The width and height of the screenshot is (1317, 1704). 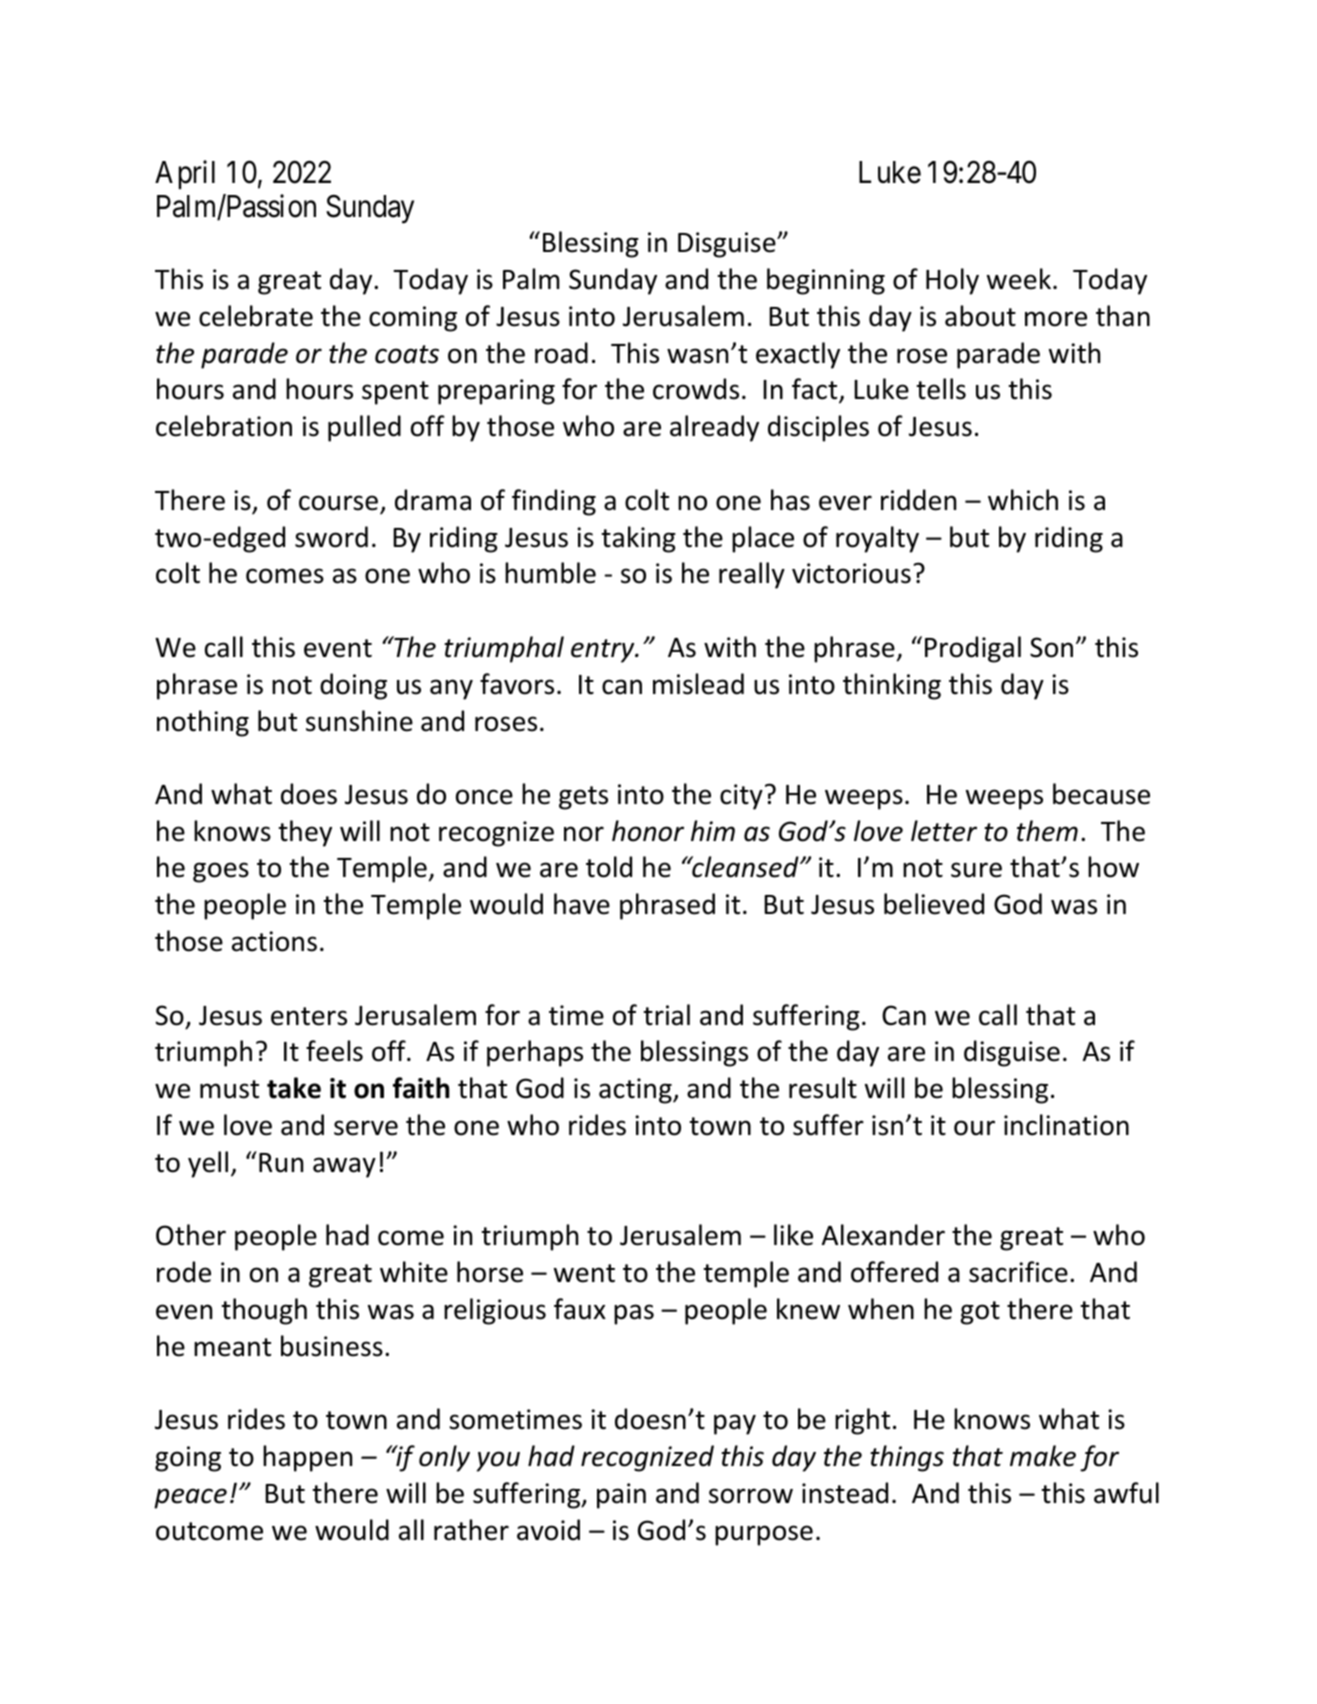 What do you see at coordinates (1051, 647) in the screenshot?
I see `Son` at bounding box center [1051, 647].
